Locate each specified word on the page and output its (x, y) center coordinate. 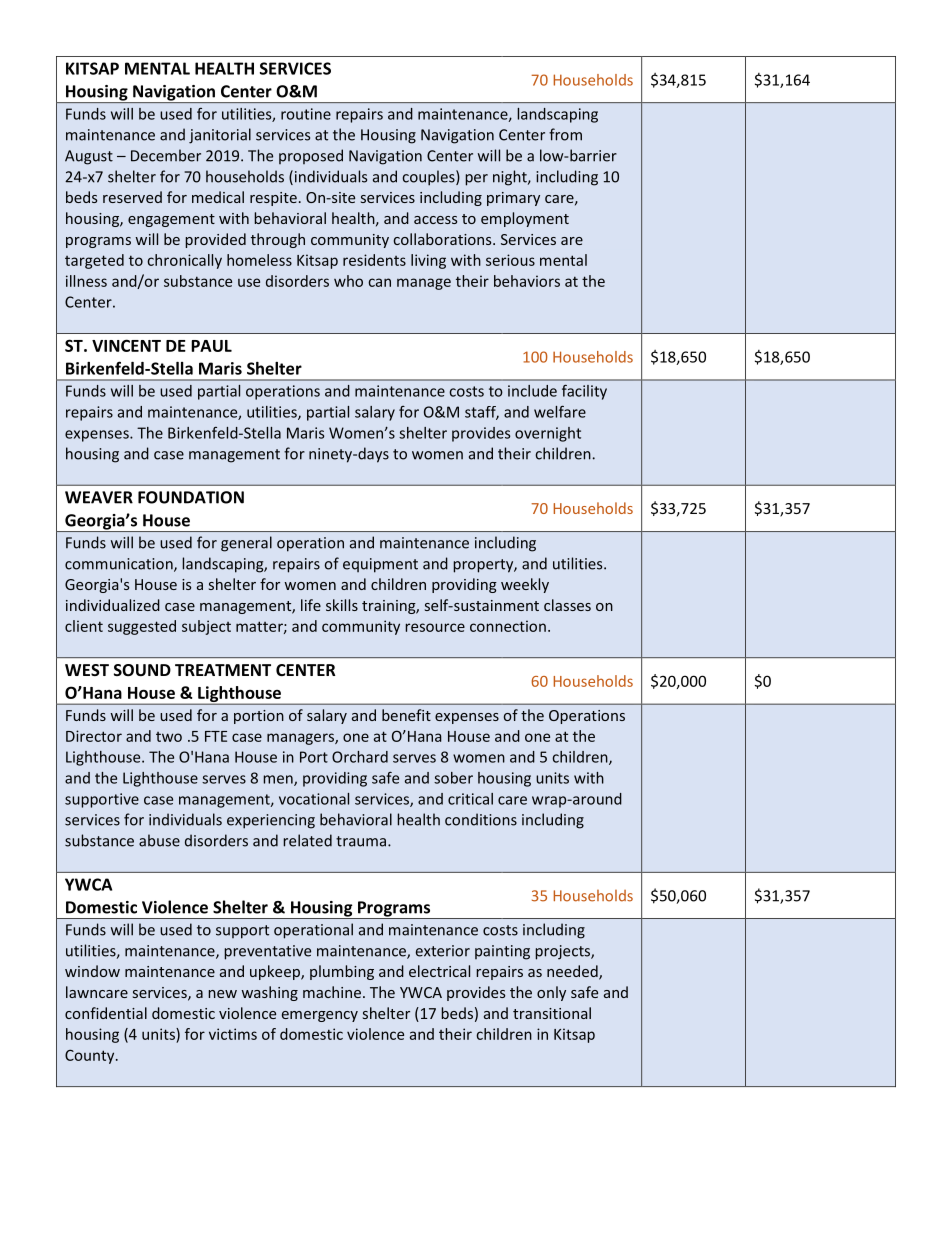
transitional (552, 1013)
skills (342, 605)
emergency (320, 1016)
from (565, 134)
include (532, 391)
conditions (481, 819)
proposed (311, 156)
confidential (106, 1013)
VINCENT (126, 345)
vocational (314, 799)
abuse (159, 840)
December (166, 155)
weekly (525, 585)
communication (120, 565)
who (348, 281)
